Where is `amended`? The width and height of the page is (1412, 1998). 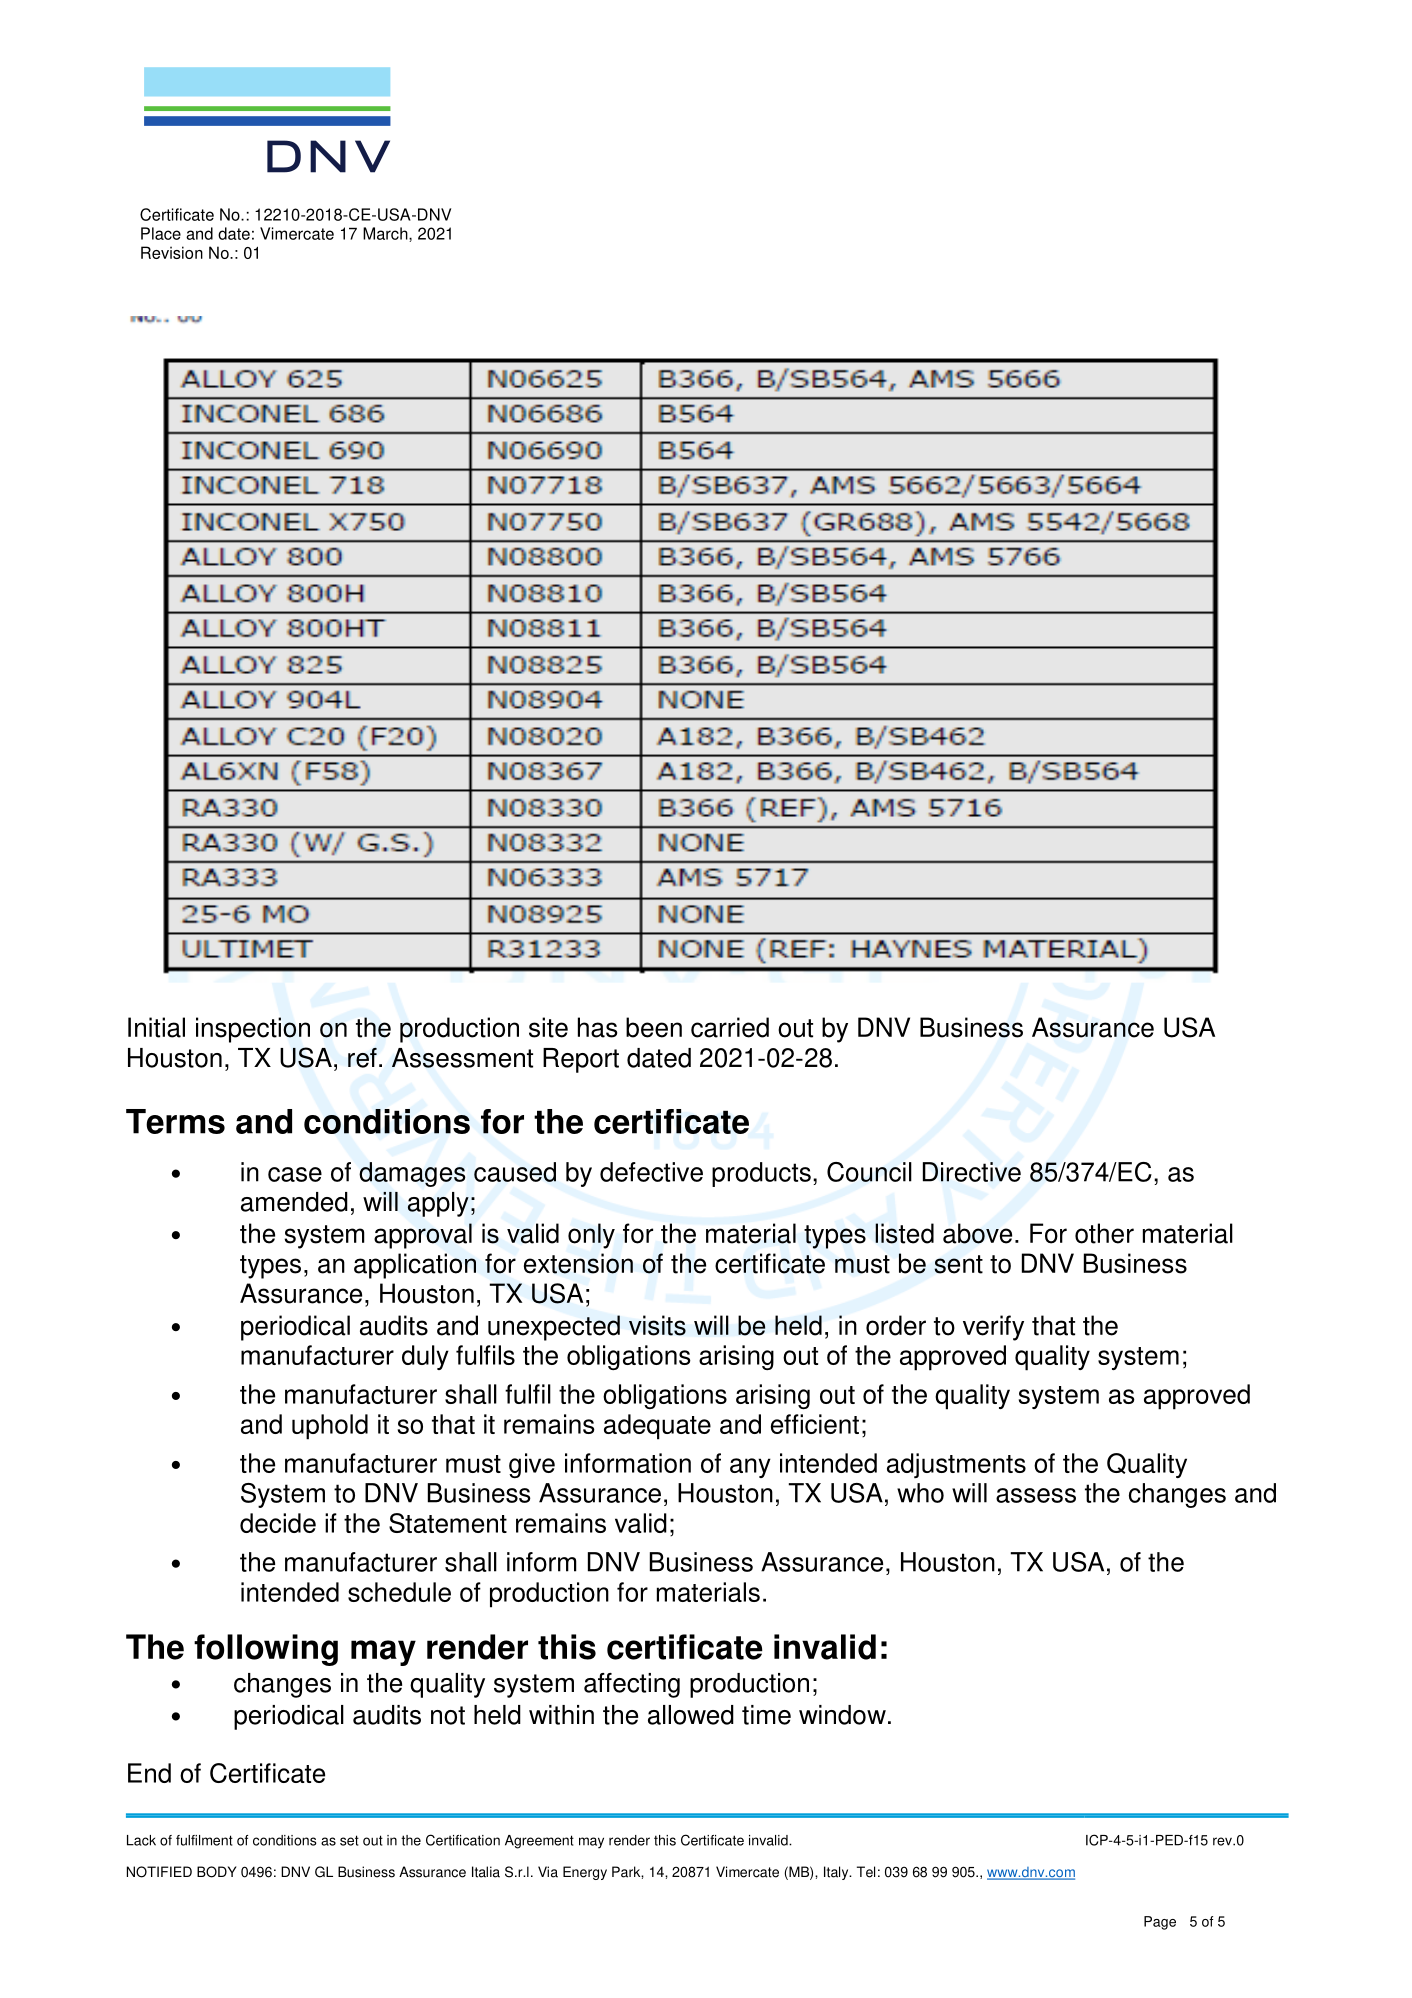 amended is located at coordinates (294, 1202).
